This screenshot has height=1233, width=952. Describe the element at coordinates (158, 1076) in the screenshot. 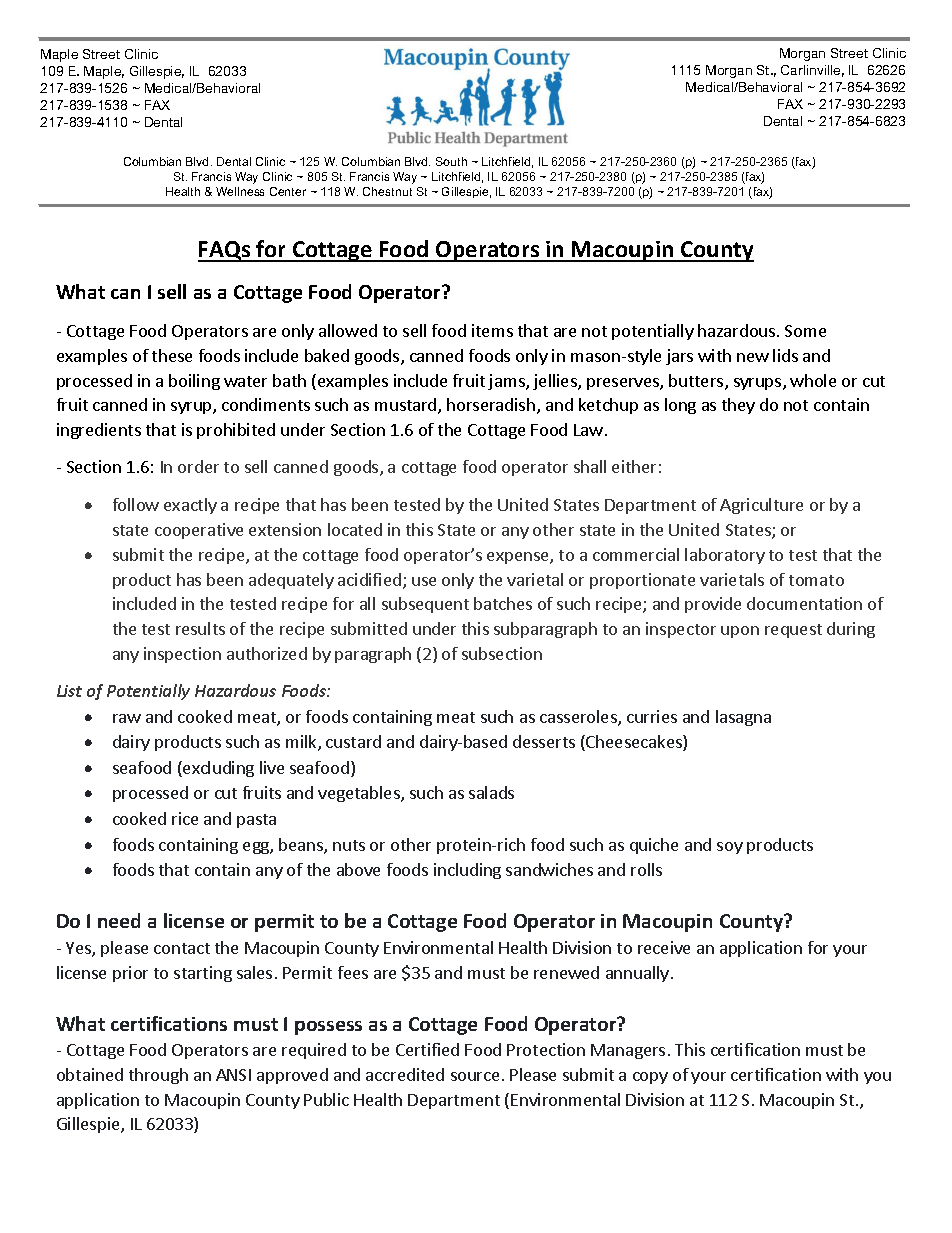

I see `through` at that location.
